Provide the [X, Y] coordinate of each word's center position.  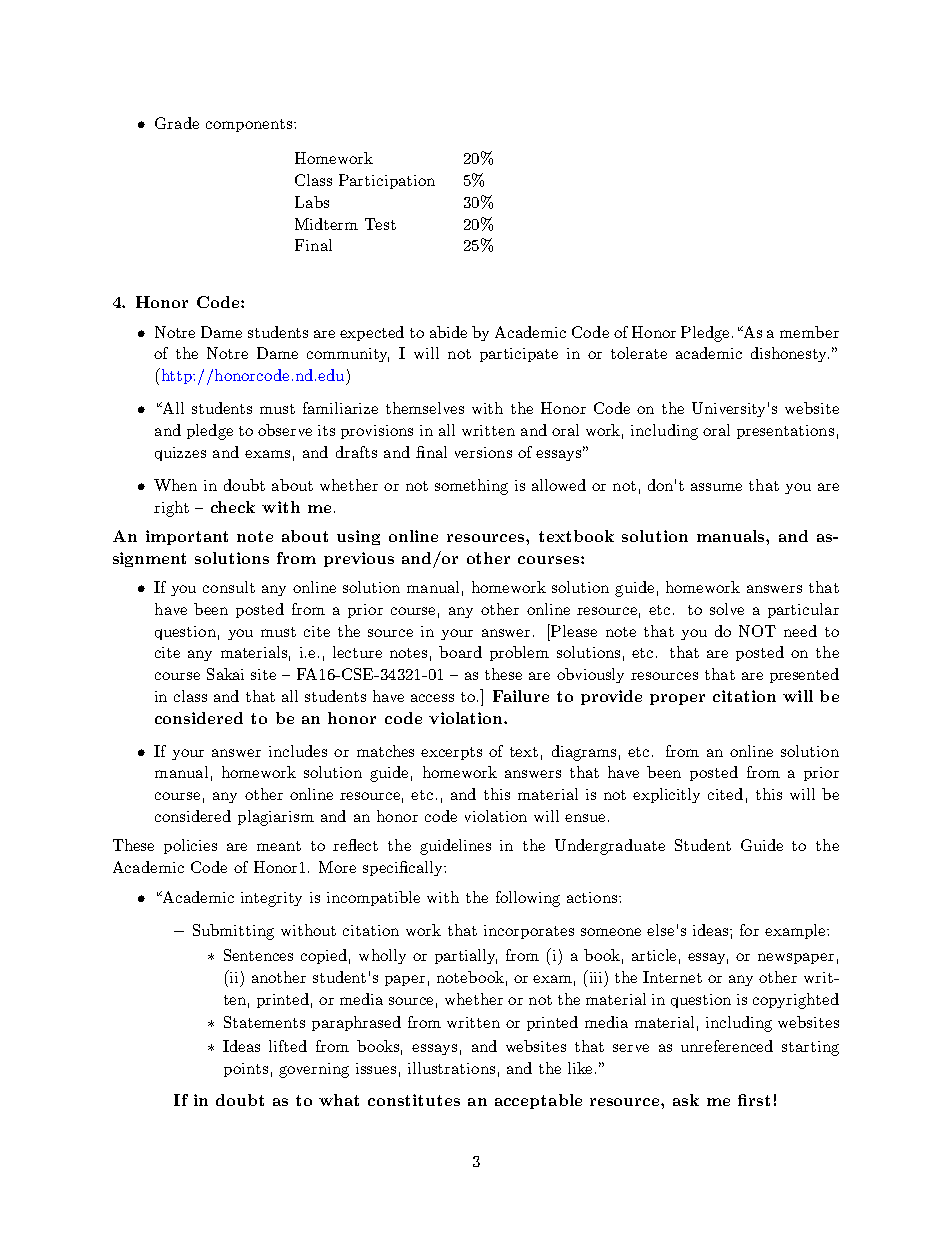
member [809, 332]
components [250, 125]
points [246, 1070]
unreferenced [727, 1046]
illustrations [451, 1068]
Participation [387, 181]
